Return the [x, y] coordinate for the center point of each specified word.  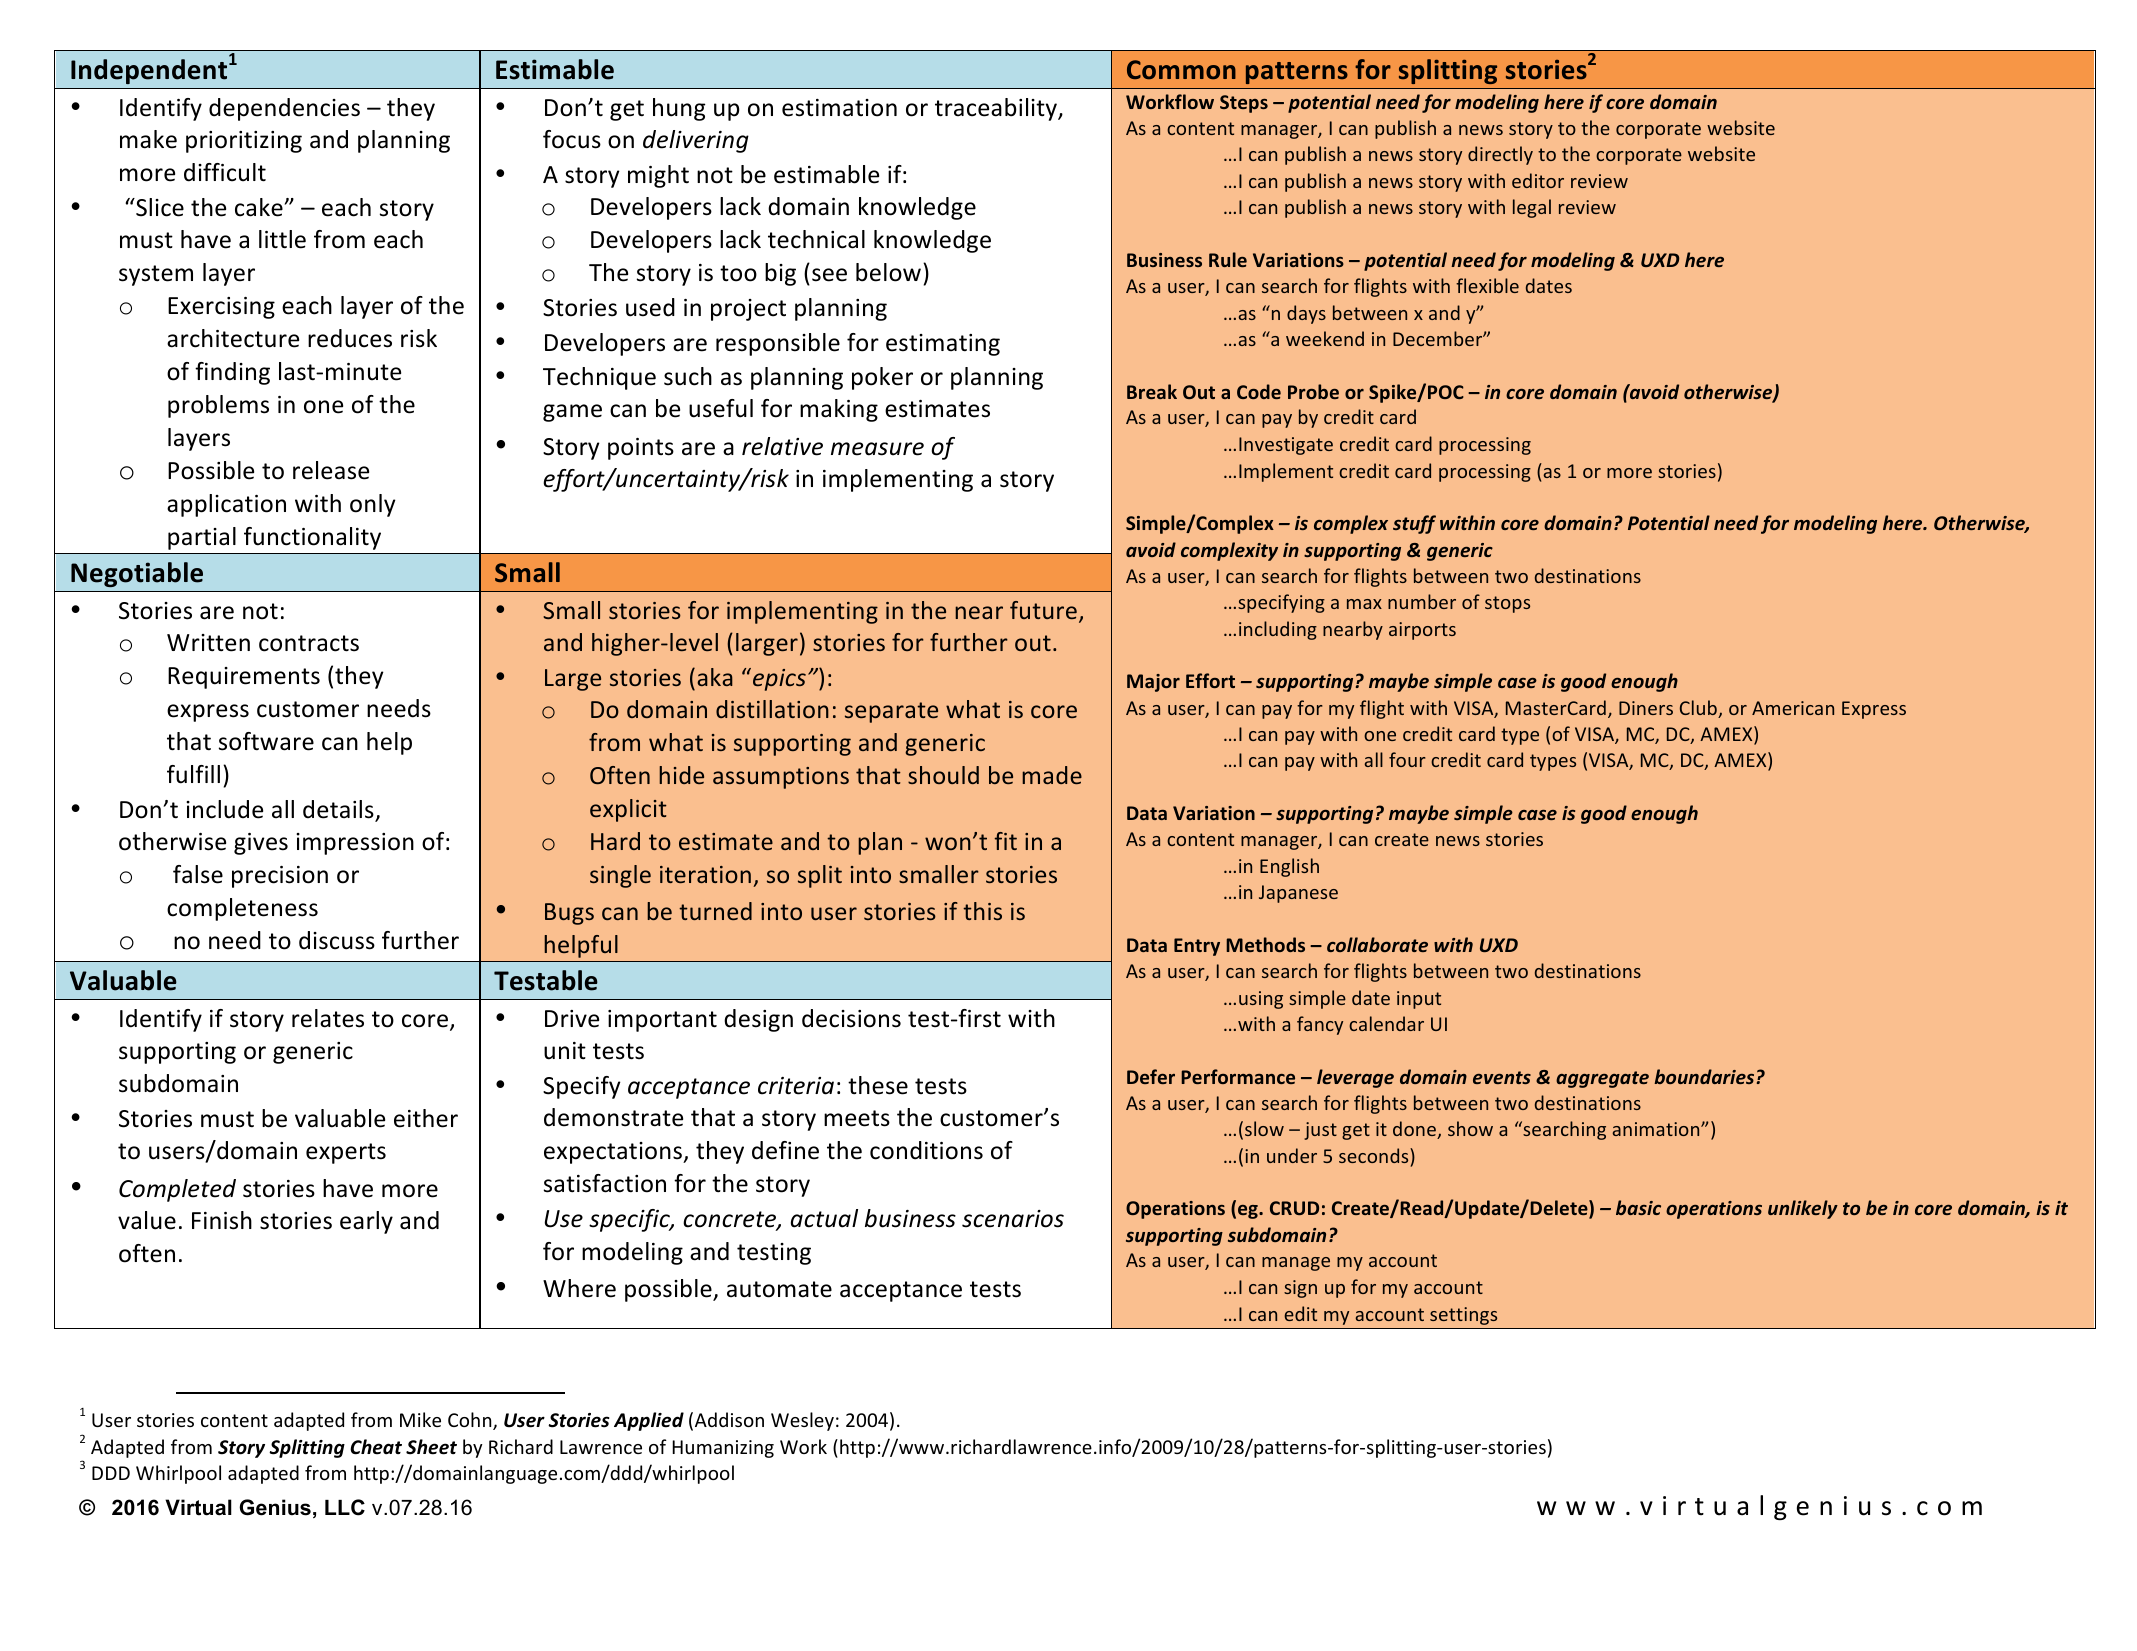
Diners [1646, 708]
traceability [997, 109]
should [943, 775]
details [339, 810]
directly [1500, 155]
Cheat [376, 1447]
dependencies [284, 109]
